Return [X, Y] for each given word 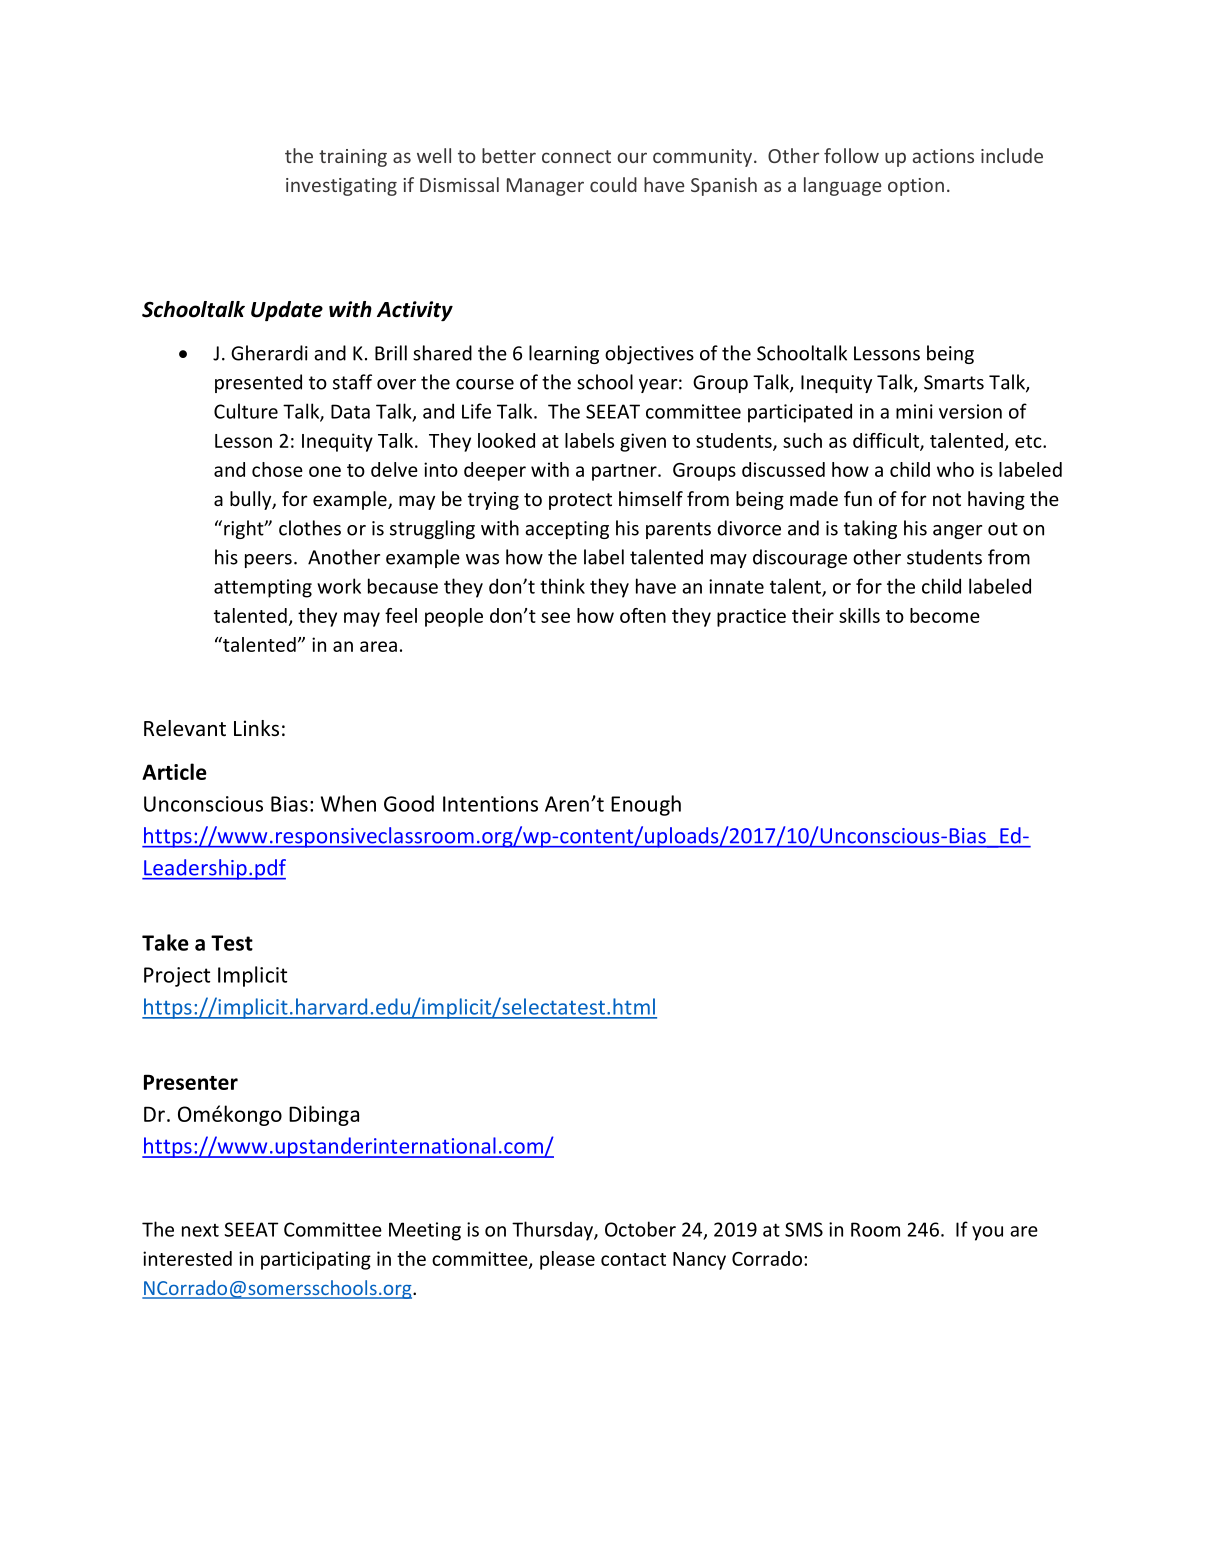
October [640, 1229]
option [916, 187]
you [987, 1233]
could [613, 184]
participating [316, 1260]
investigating [341, 187]
